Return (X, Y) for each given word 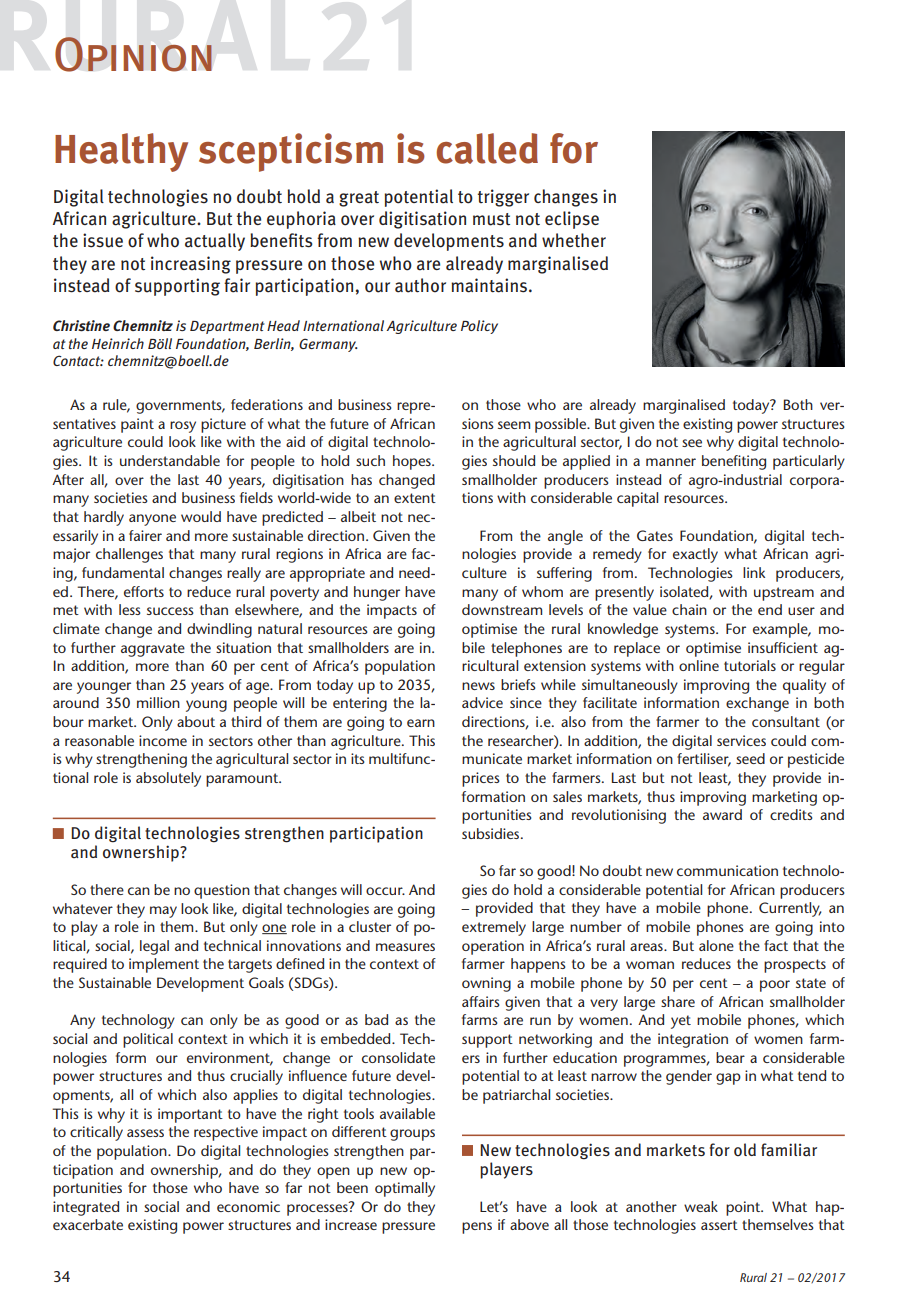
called (487, 148)
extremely (494, 928)
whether (574, 240)
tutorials (750, 665)
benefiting (734, 462)
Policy (479, 327)
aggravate (153, 650)
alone (716, 945)
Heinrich (118, 343)
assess (145, 1133)
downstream (502, 609)
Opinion (133, 54)
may (163, 912)
